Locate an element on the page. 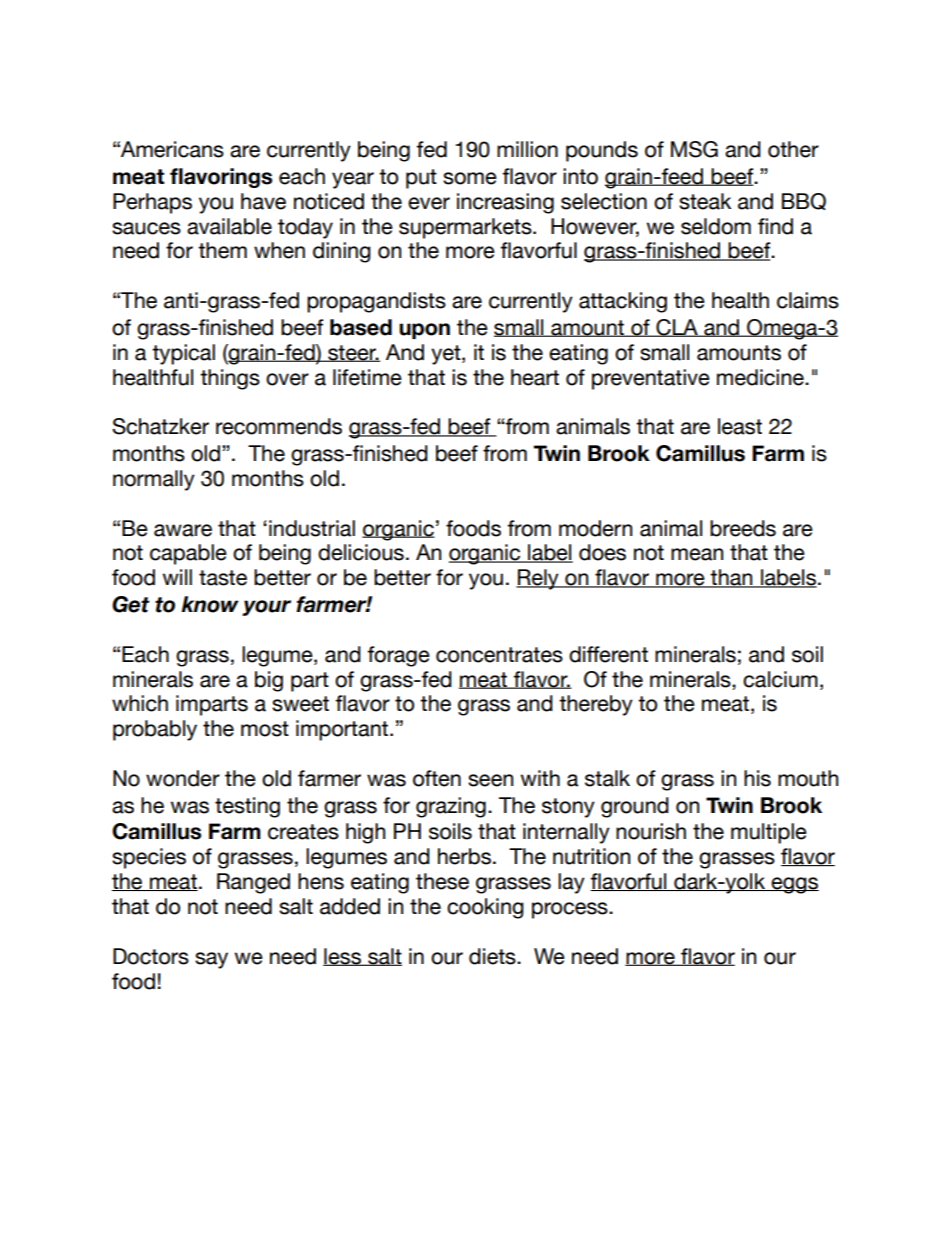  concentrates is located at coordinates (499, 655).
